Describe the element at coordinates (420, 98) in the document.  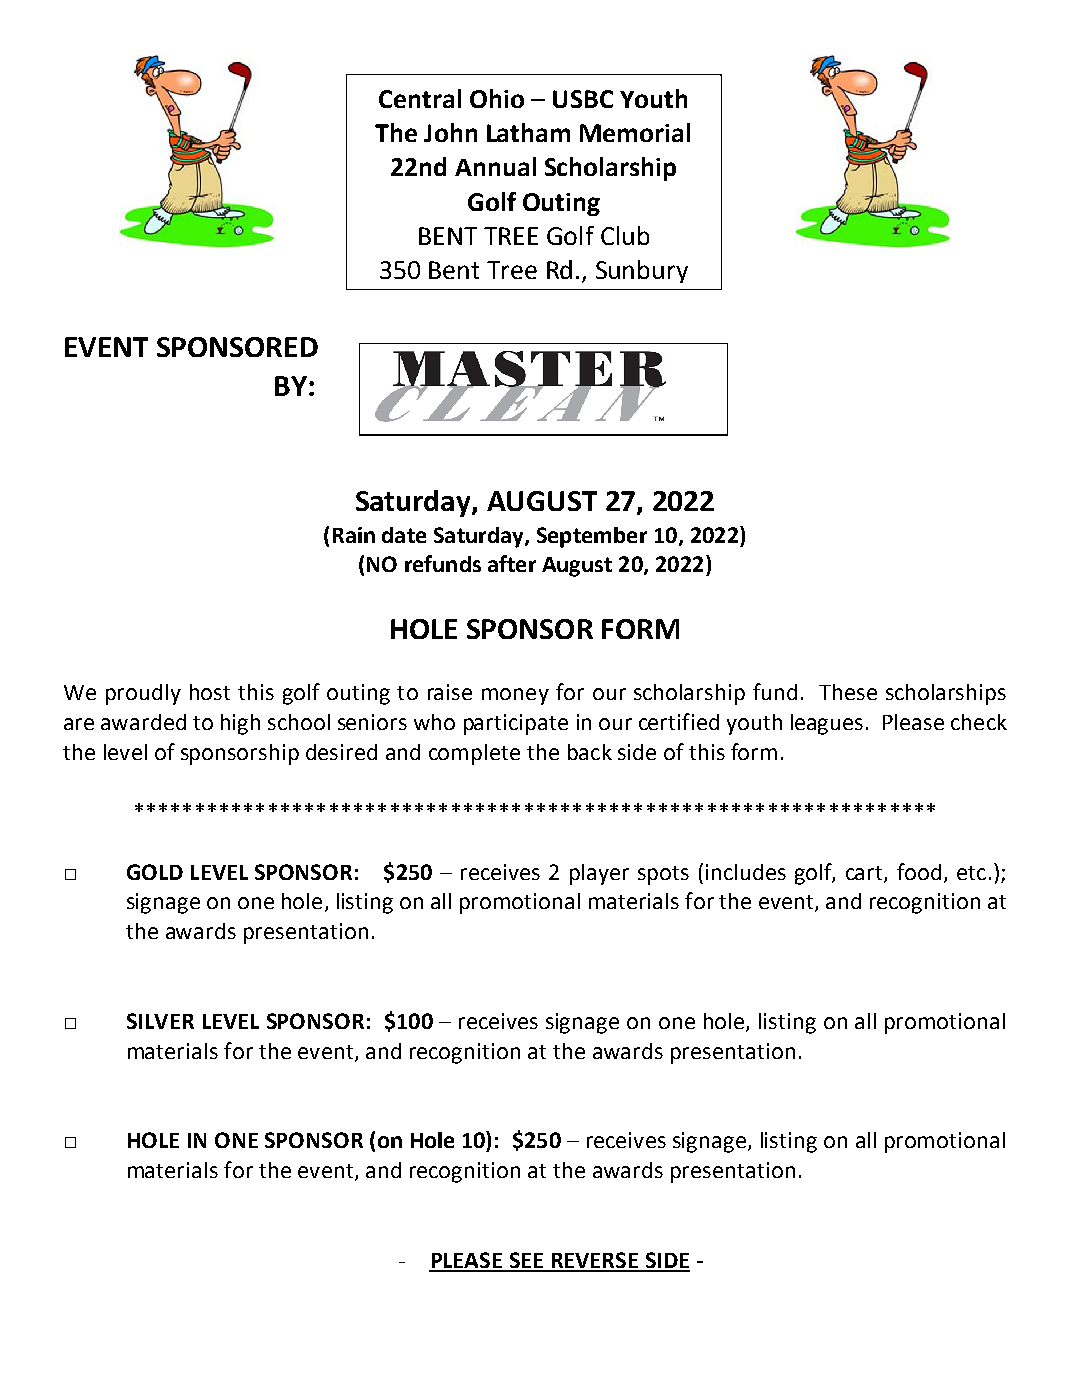
I see `Central` at that location.
